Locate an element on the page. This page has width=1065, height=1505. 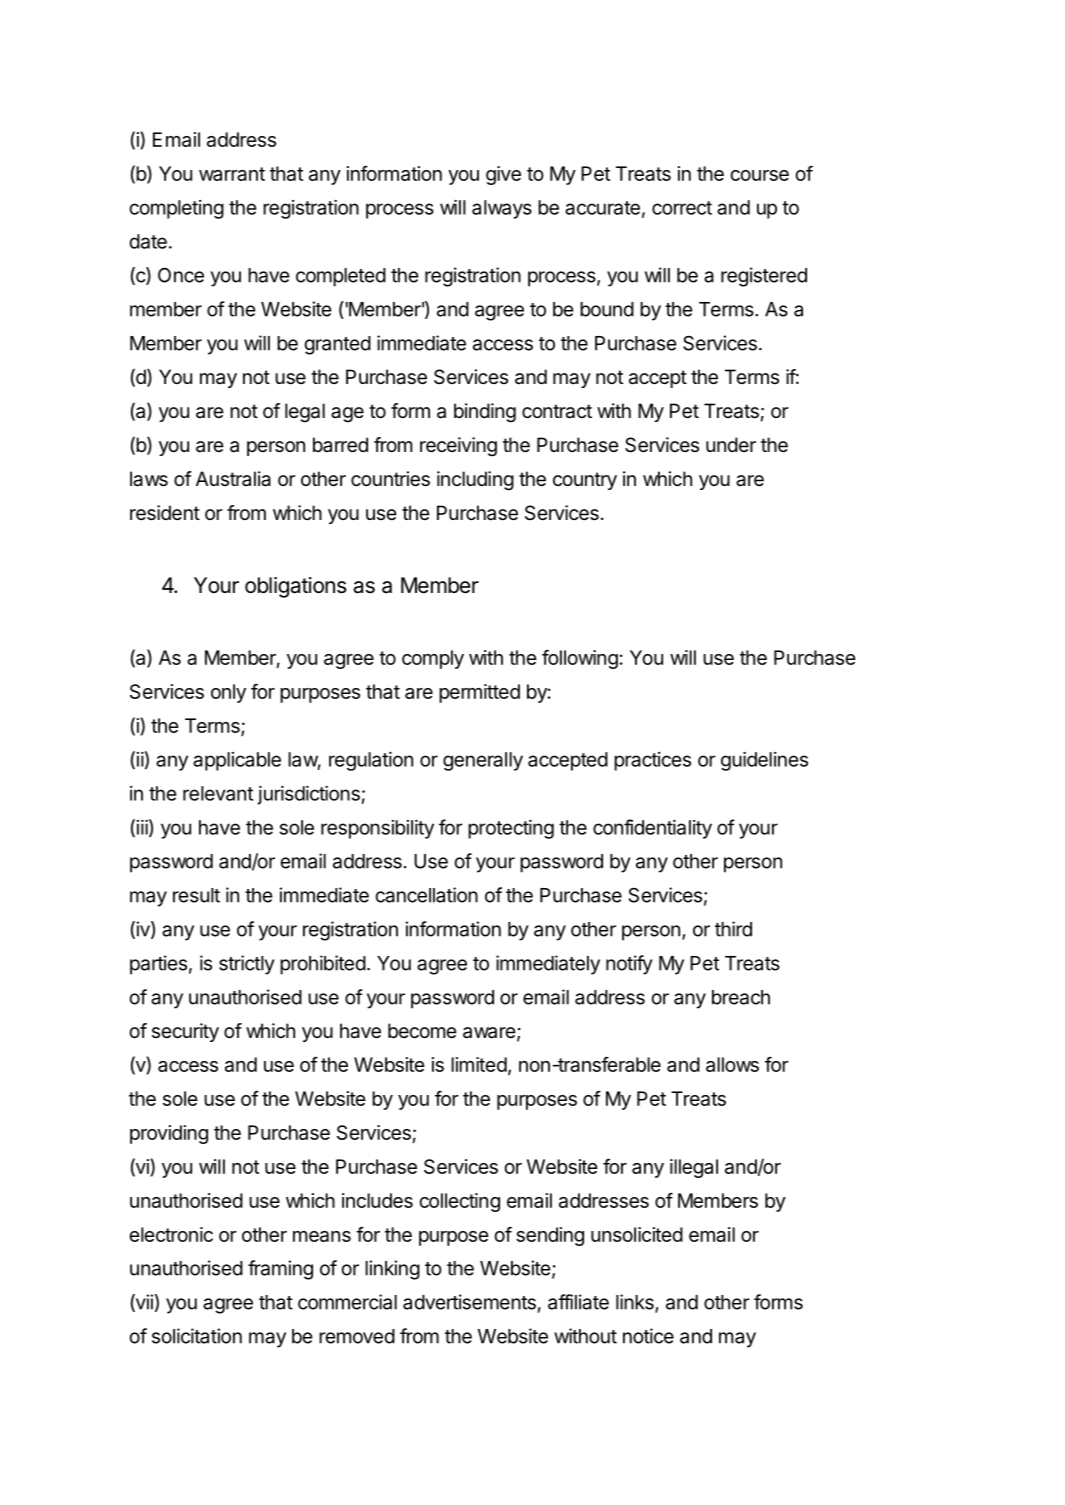
solicitation is located at coordinates (197, 1336).
